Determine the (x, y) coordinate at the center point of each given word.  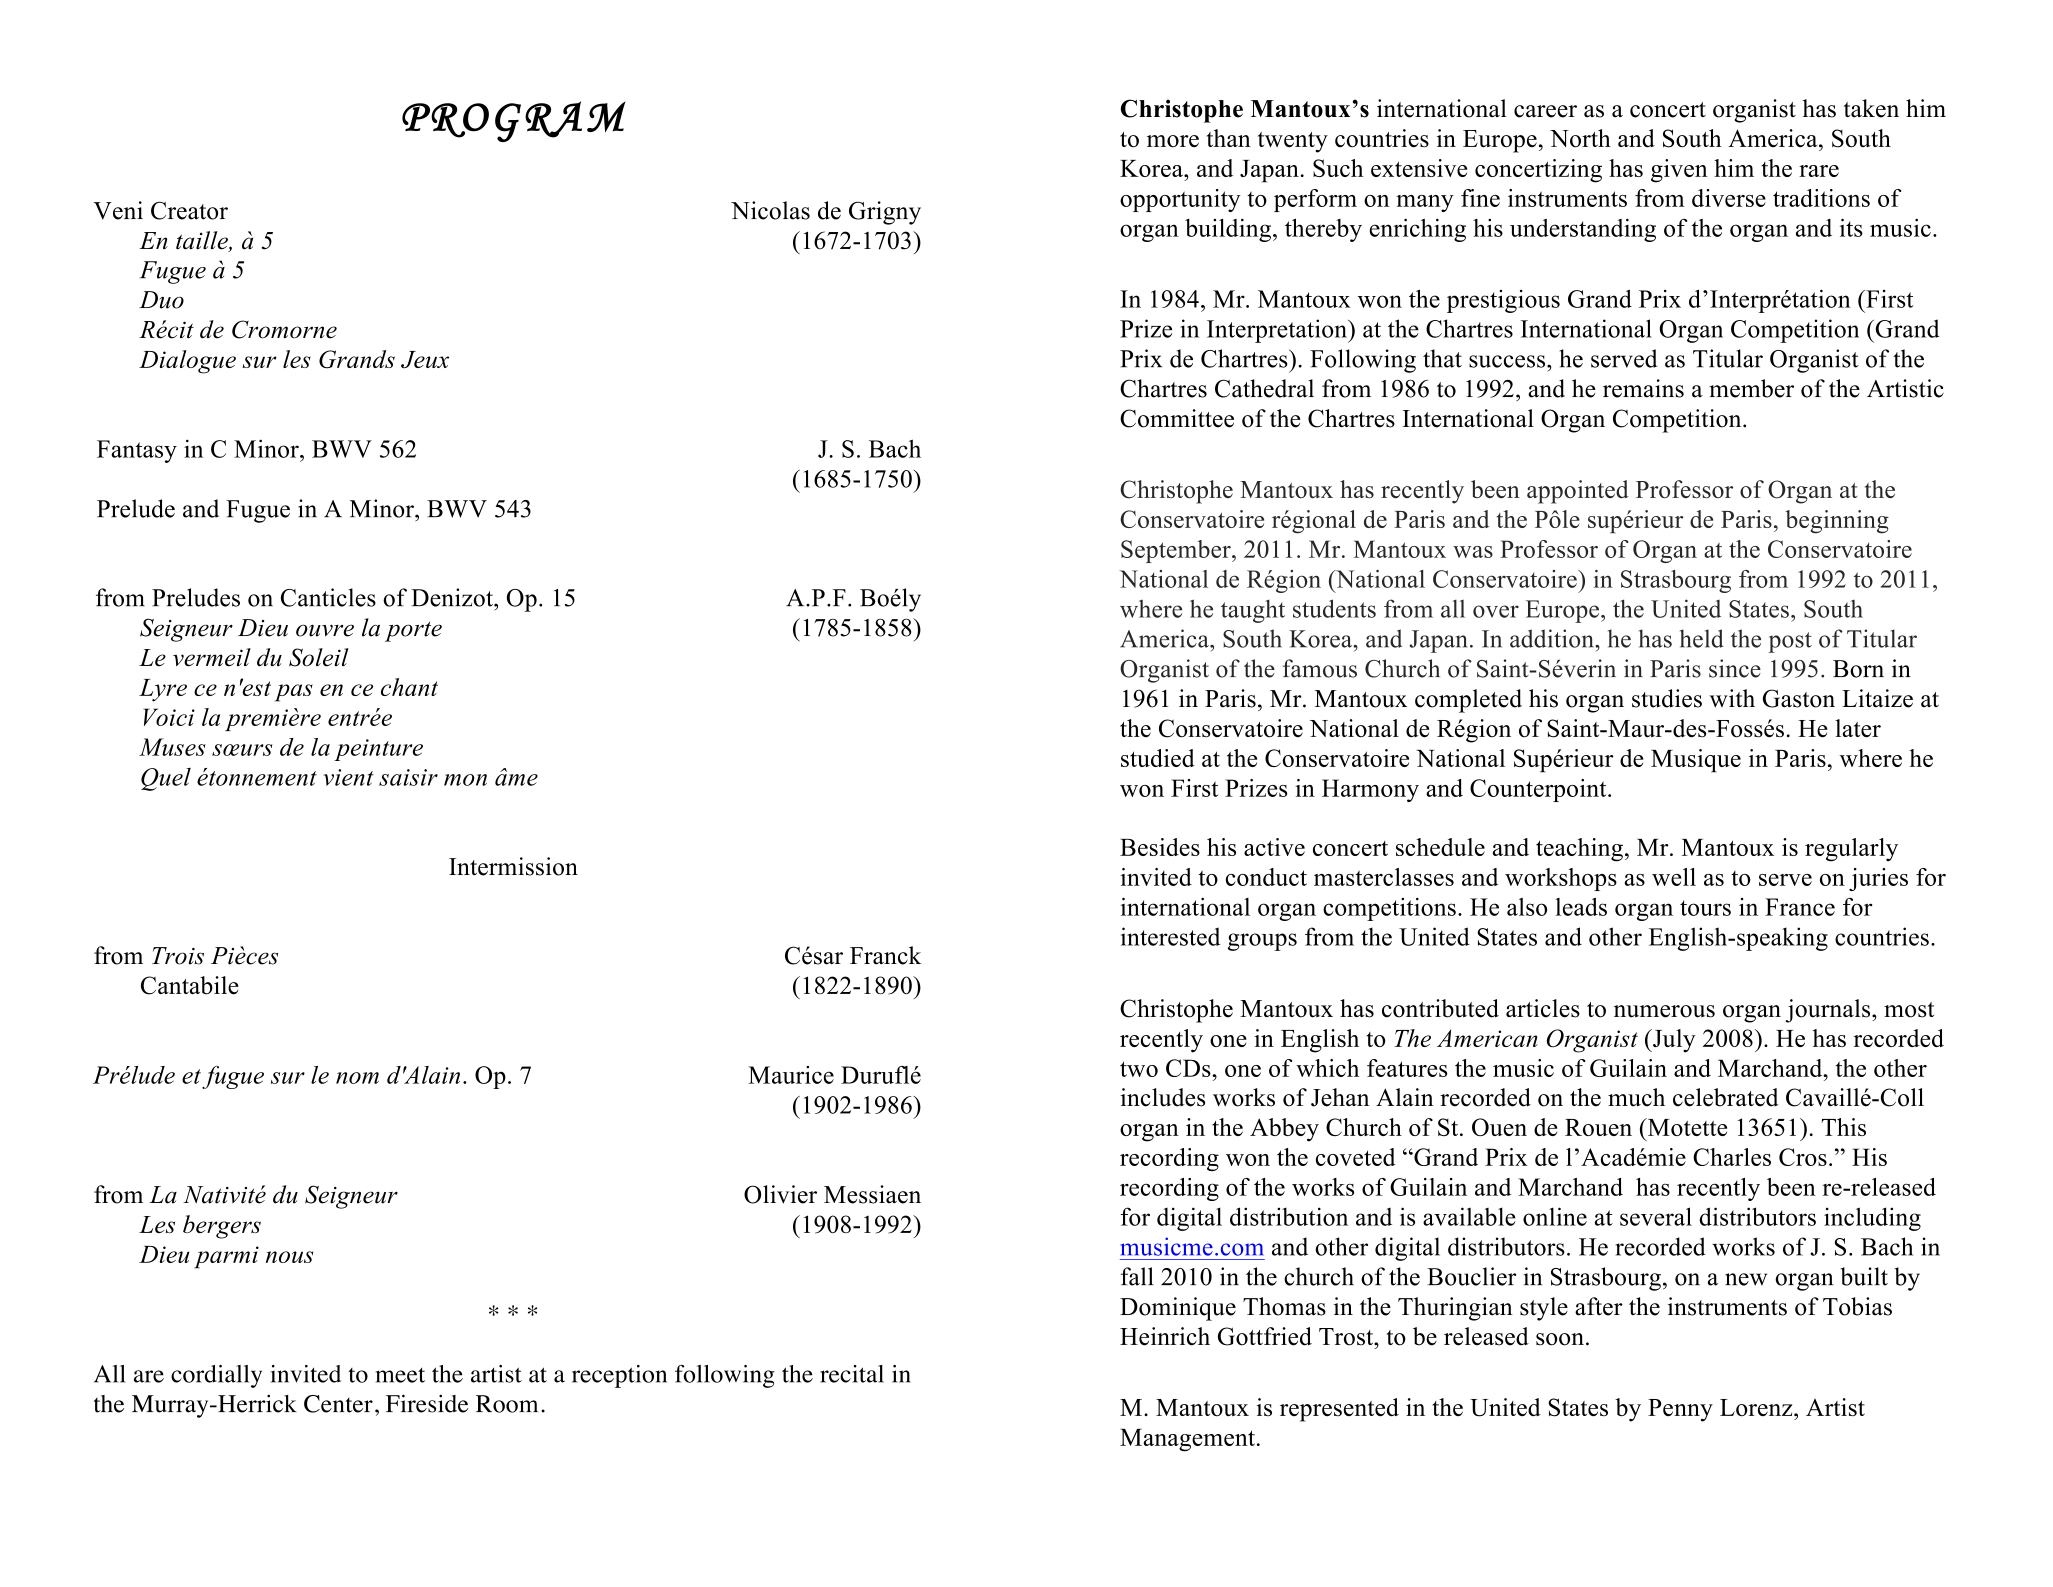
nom (357, 1078)
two (1139, 1069)
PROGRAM (514, 121)
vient (348, 777)
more (1173, 141)
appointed (1578, 492)
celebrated (1726, 1097)
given (1679, 171)
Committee (1177, 418)
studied (1158, 758)
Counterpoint (1539, 790)
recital (852, 1374)
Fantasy (137, 451)
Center (338, 1404)
